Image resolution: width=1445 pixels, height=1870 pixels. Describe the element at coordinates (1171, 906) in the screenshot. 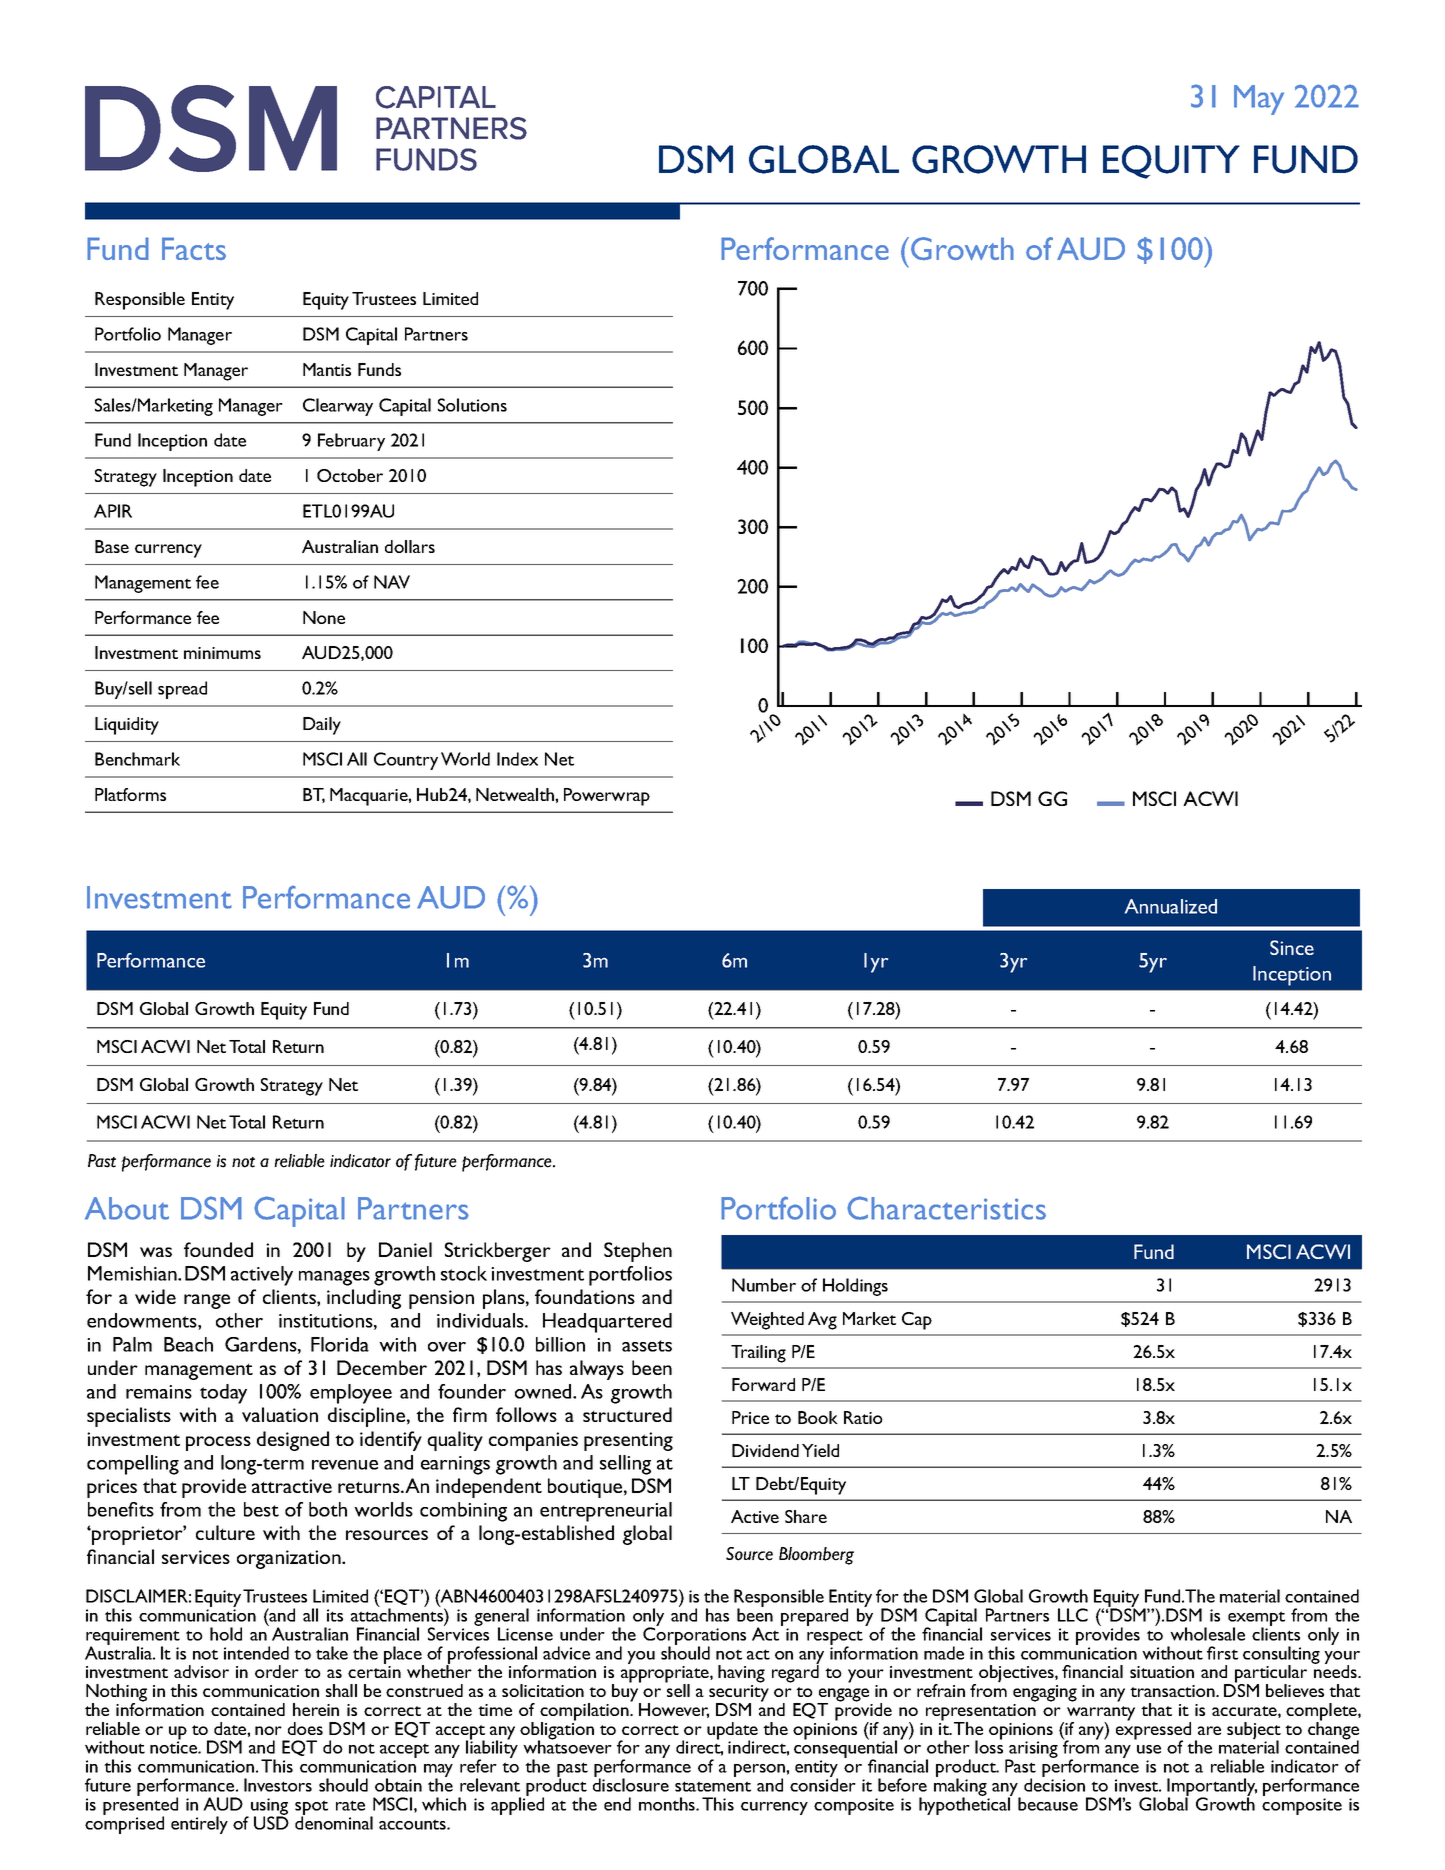

I see `Annualized` at that location.
